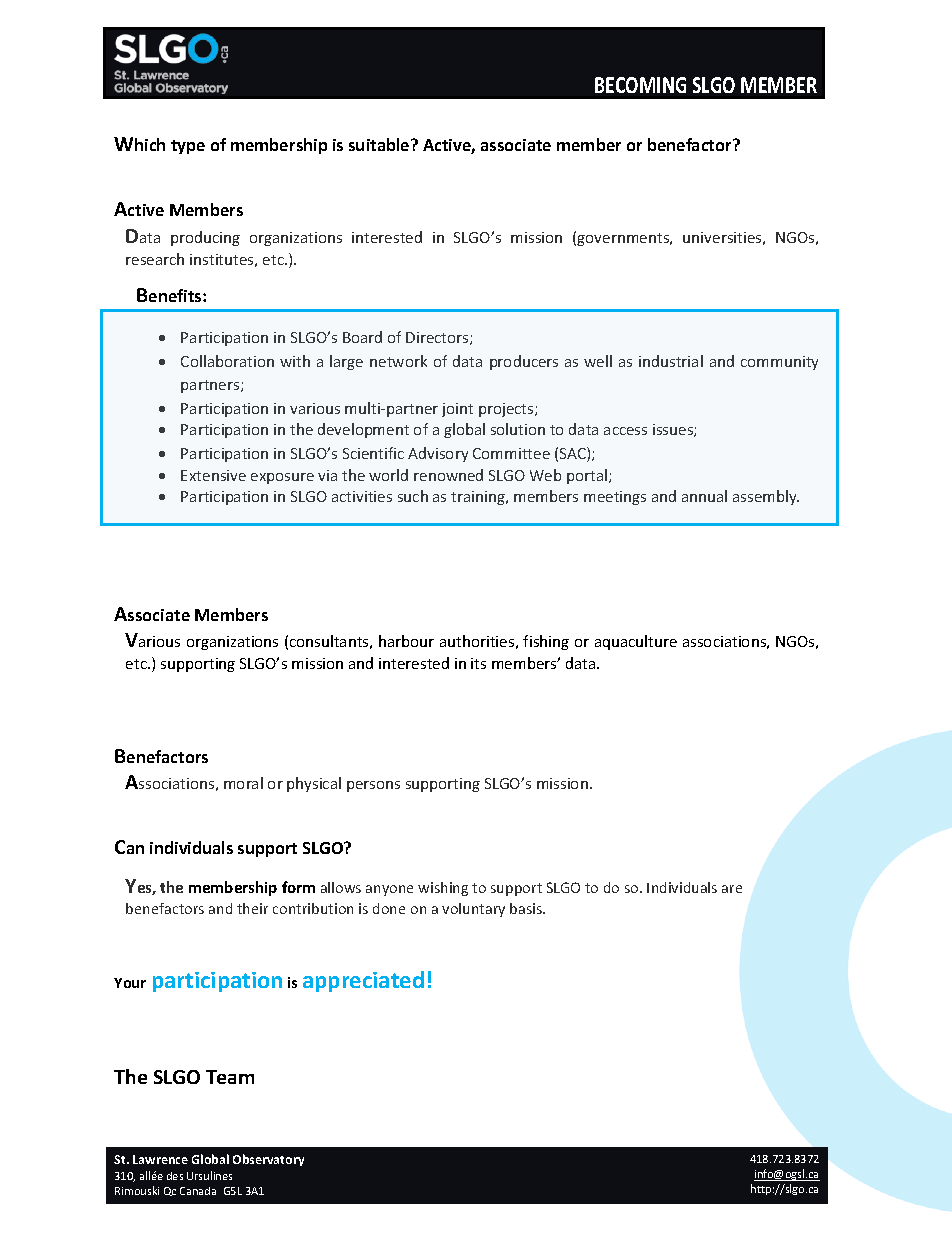 Image resolution: width=952 pixels, height=1233 pixels. What do you see at coordinates (227, 361) in the screenshot?
I see `Collaboration` at bounding box center [227, 361].
